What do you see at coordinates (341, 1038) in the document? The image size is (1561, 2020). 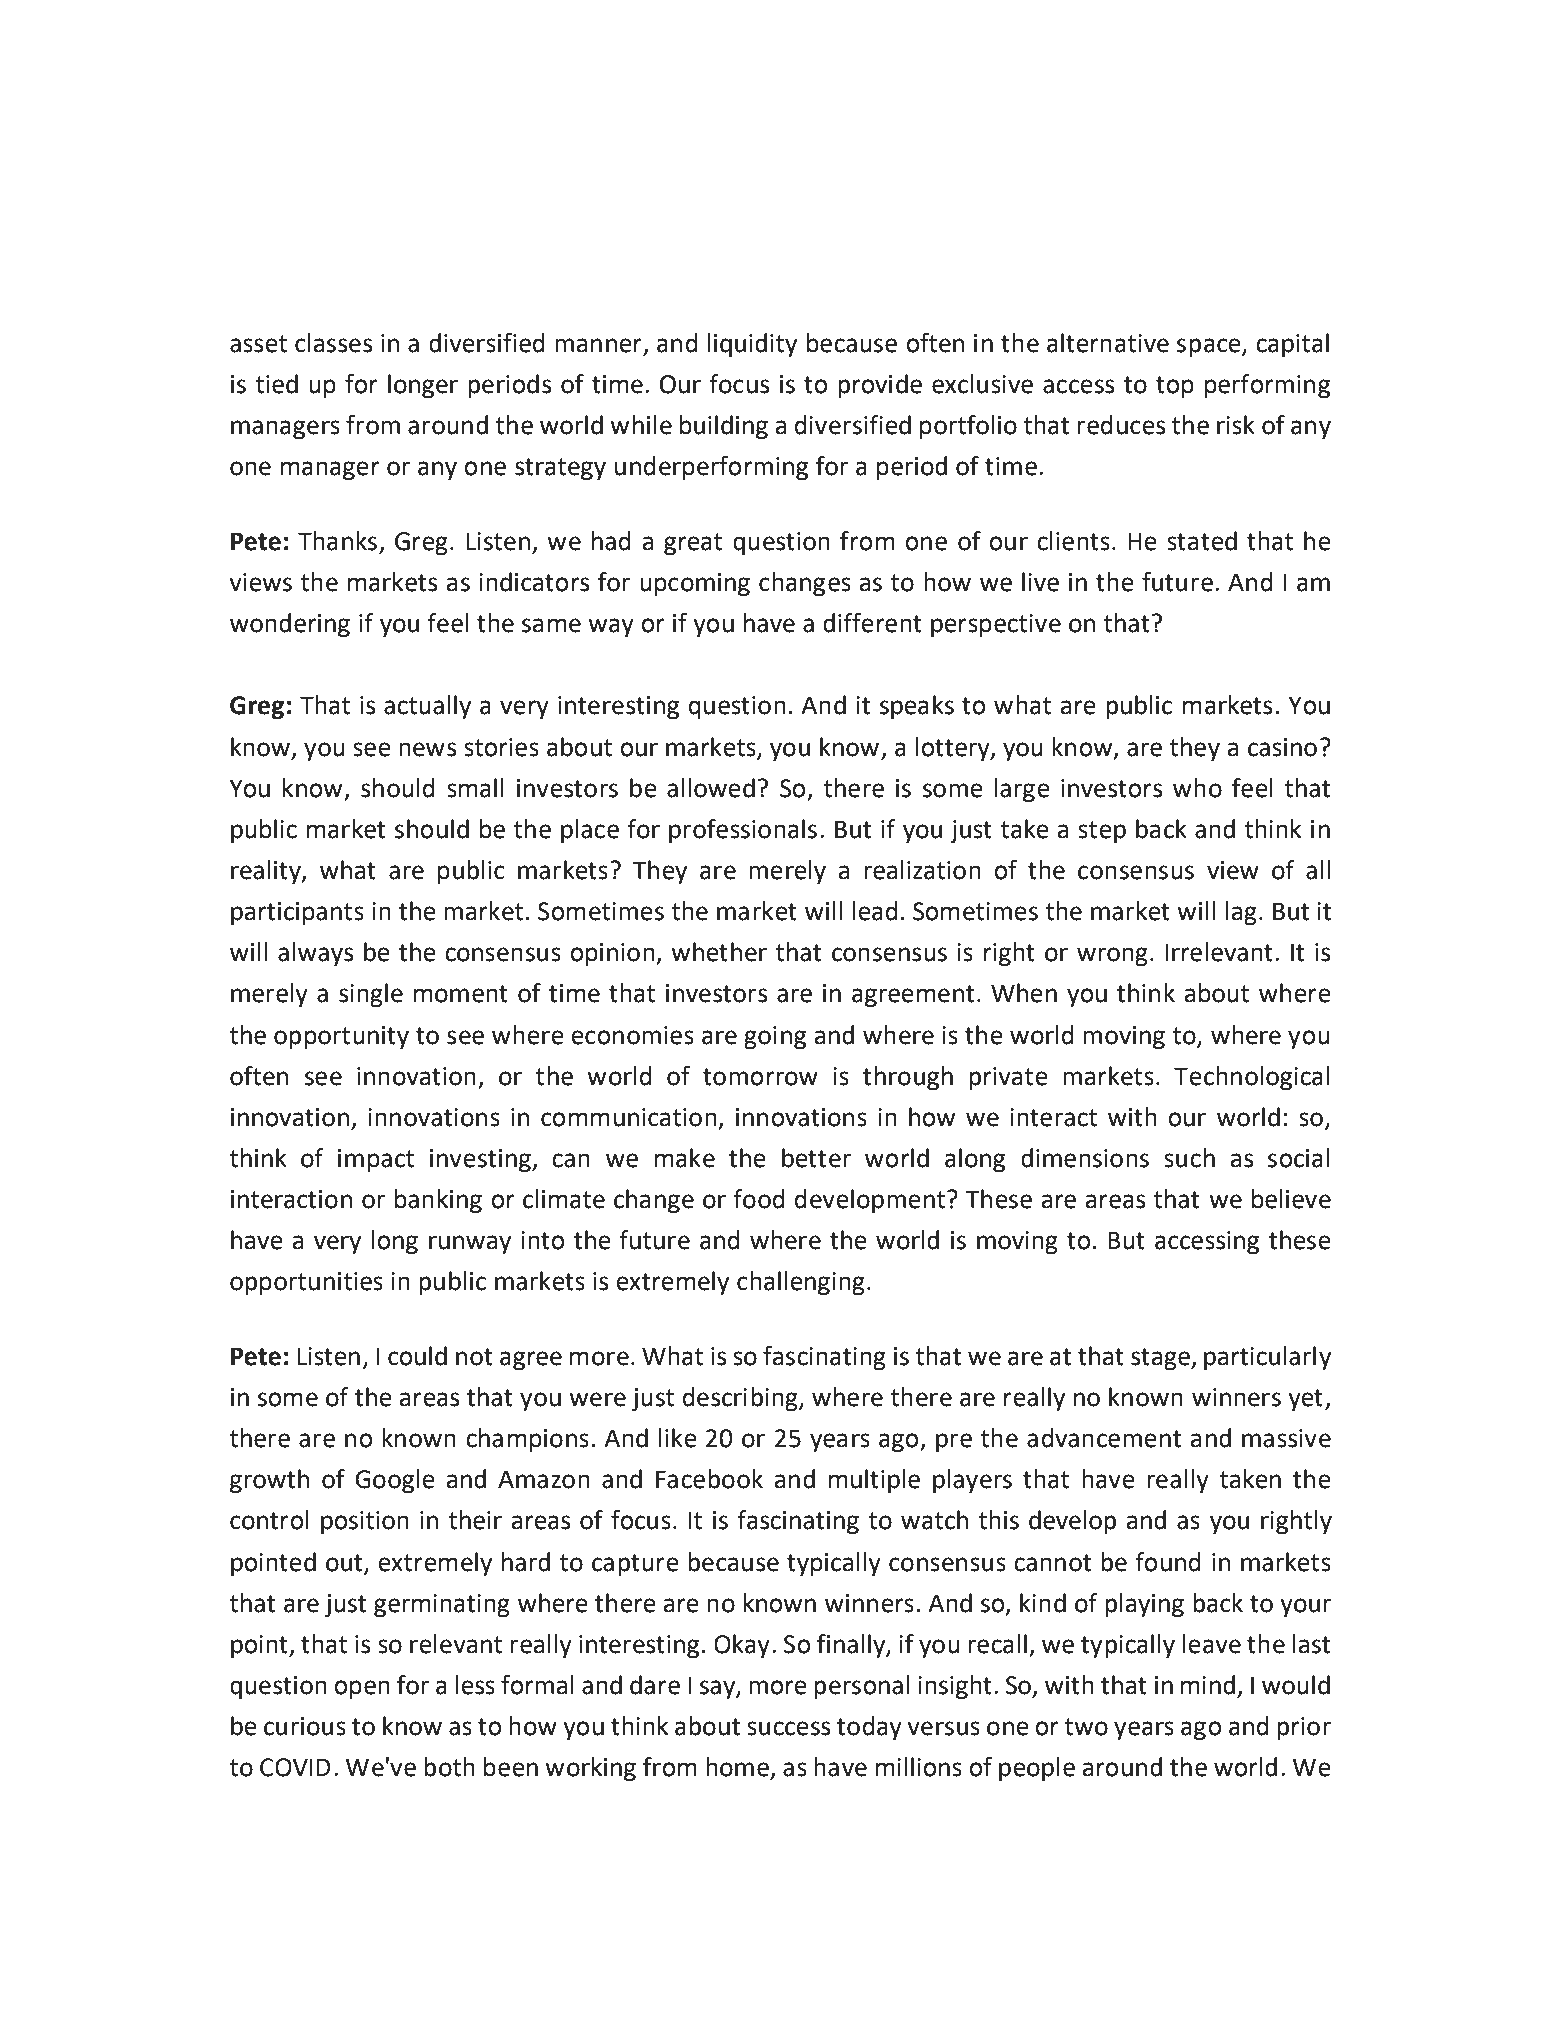 I see `opportunity` at bounding box center [341, 1038].
